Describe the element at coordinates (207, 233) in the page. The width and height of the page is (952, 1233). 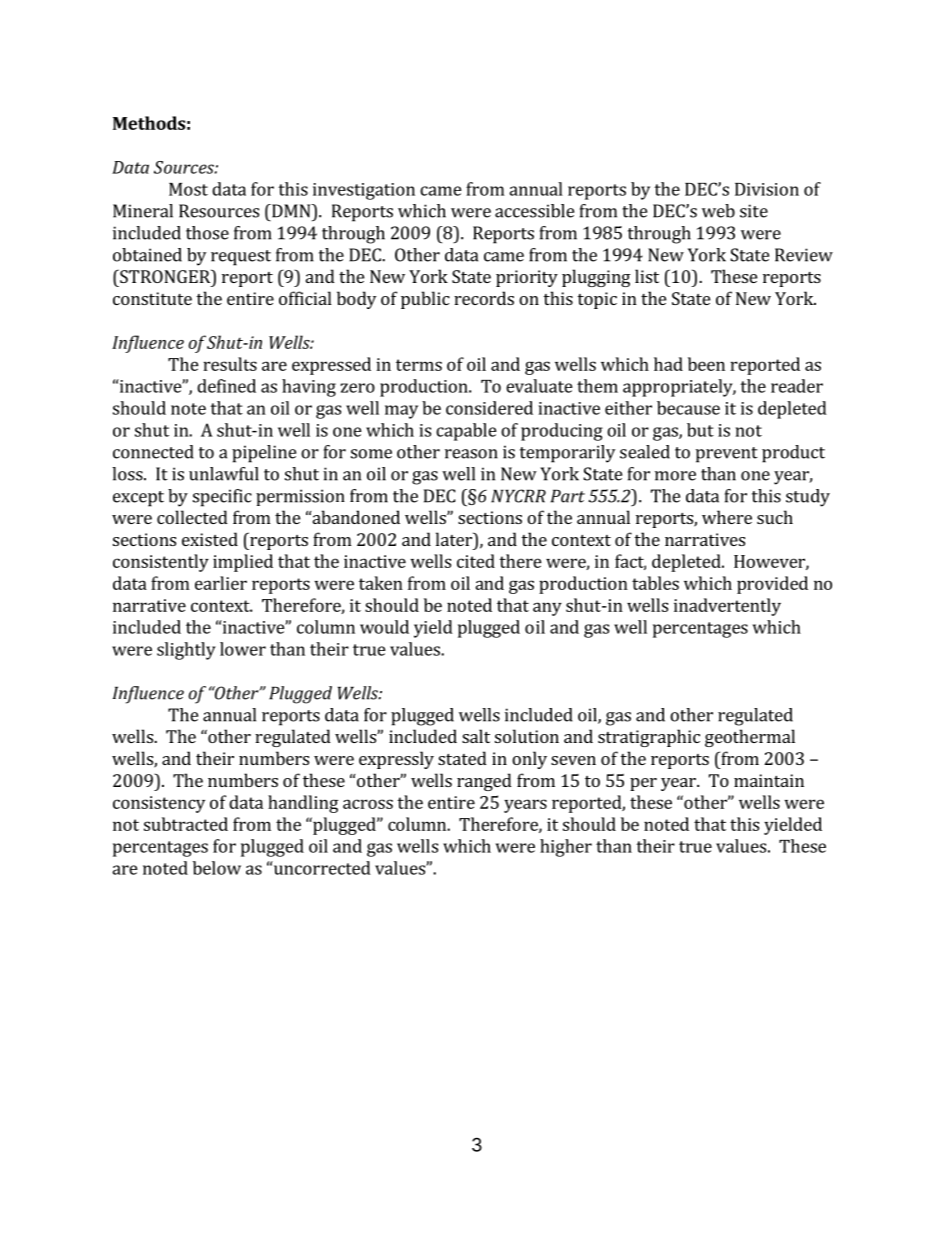
I see `those` at that location.
